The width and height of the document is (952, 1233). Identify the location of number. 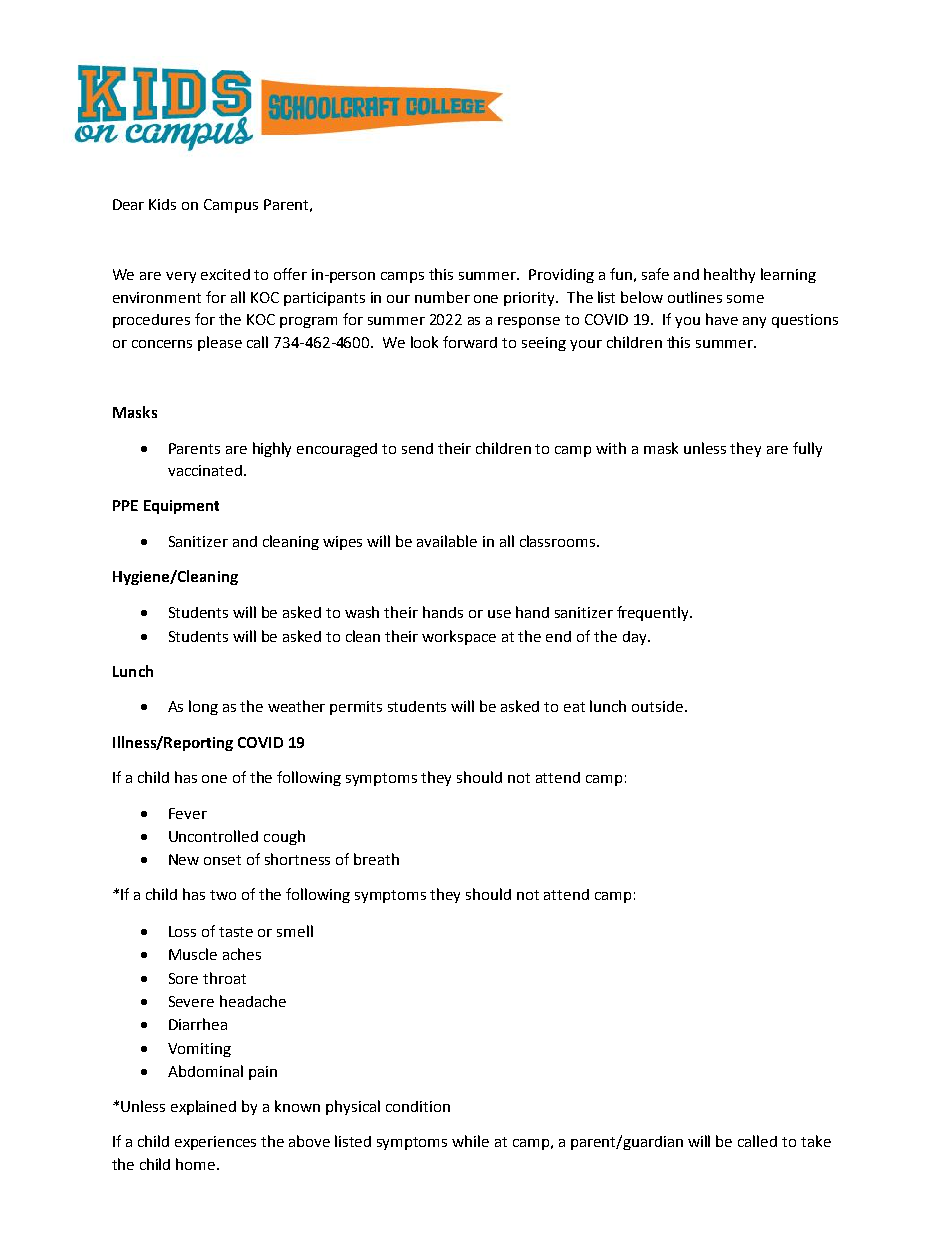
(442, 297).
